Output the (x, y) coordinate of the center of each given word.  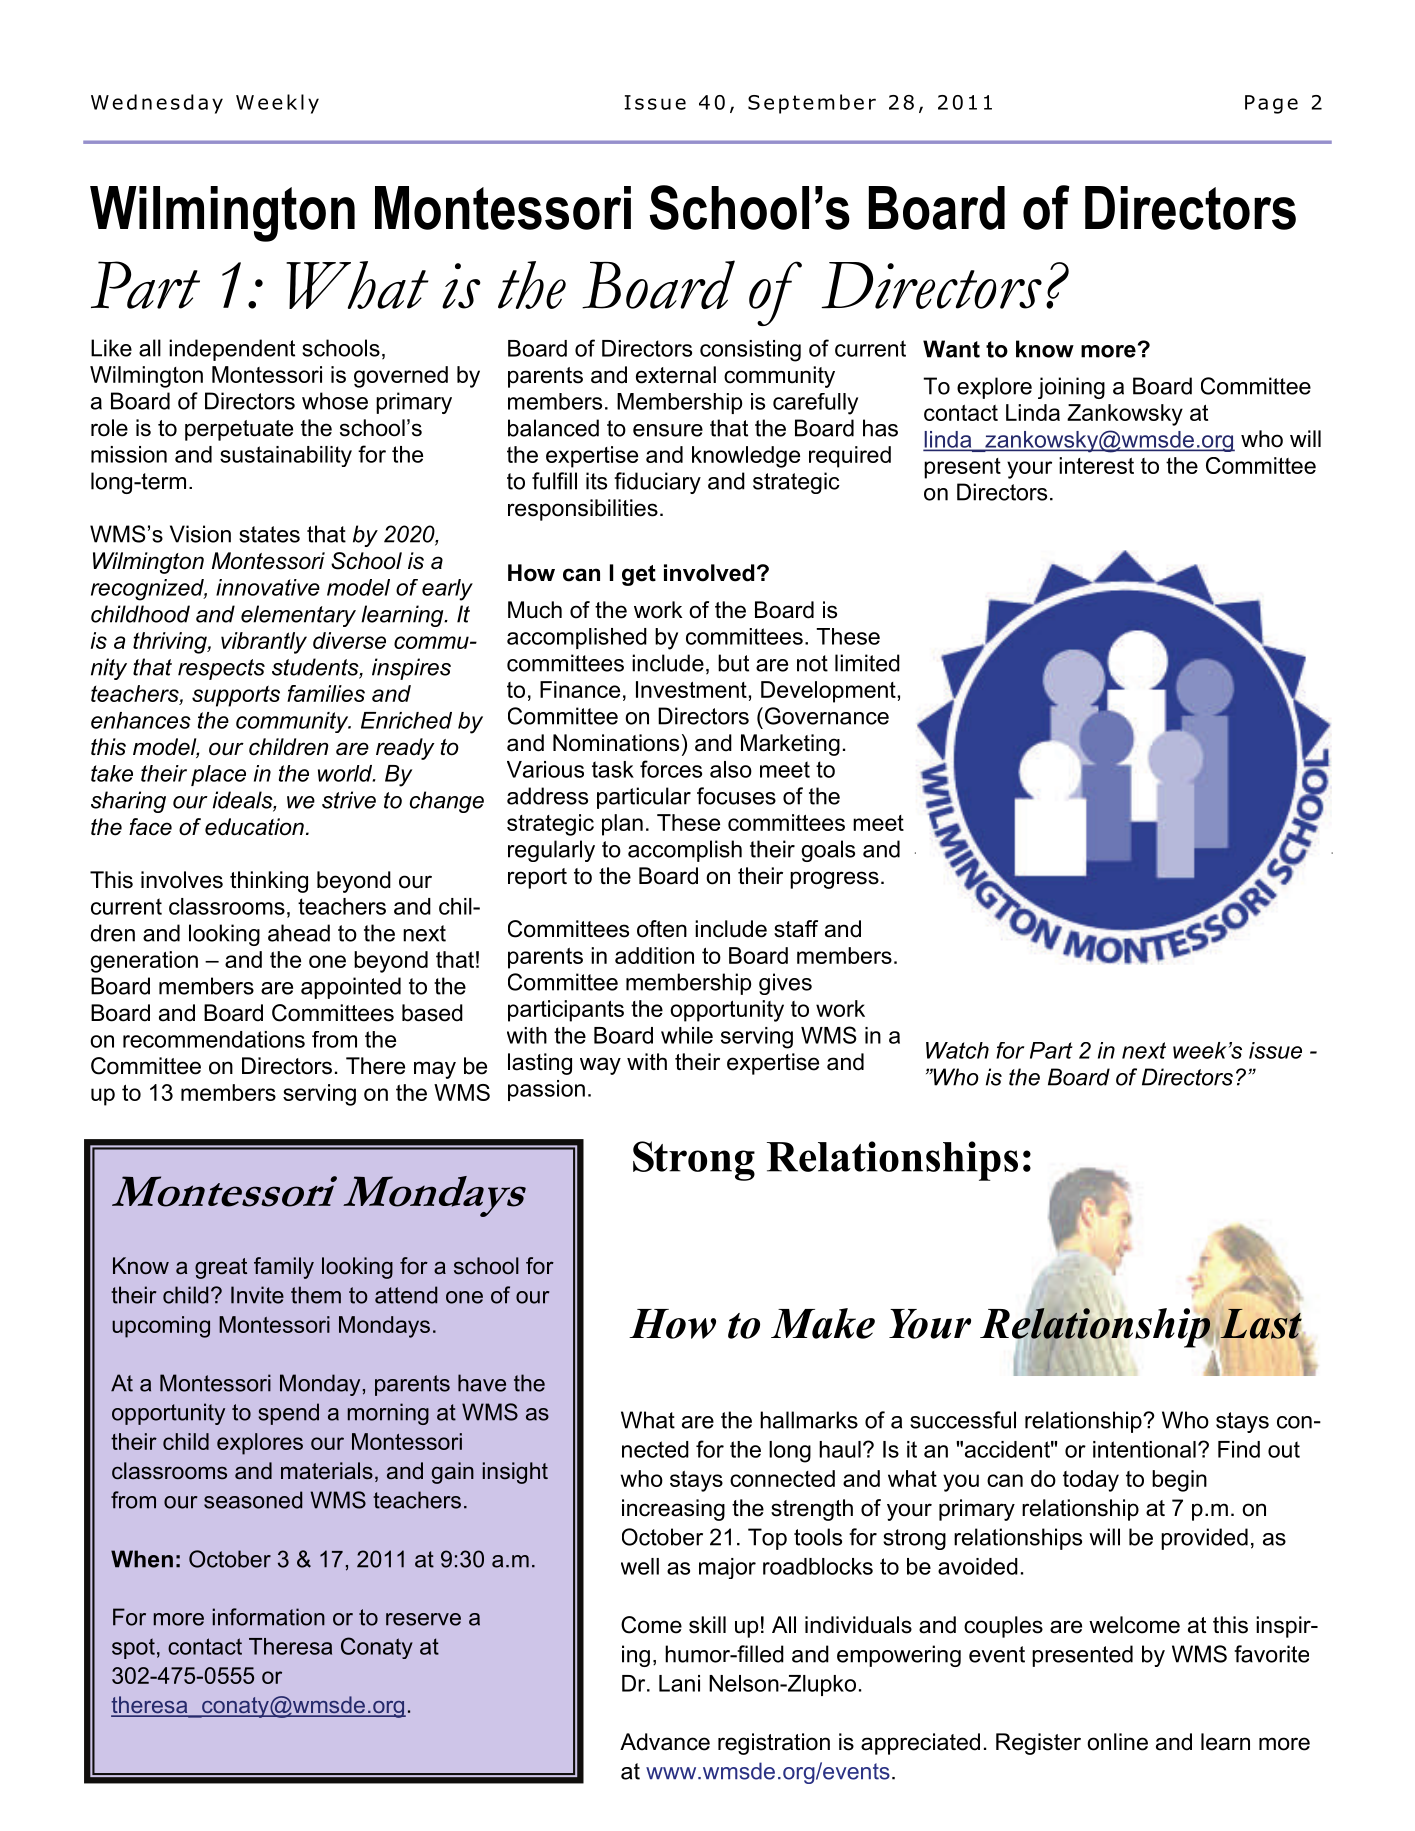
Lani (679, 1683)
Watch (957, 1050)
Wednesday (157, 104)
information (269, 1617)
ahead (299, 933)
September (812, 104)
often (662, 929)
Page (1271, 104)
